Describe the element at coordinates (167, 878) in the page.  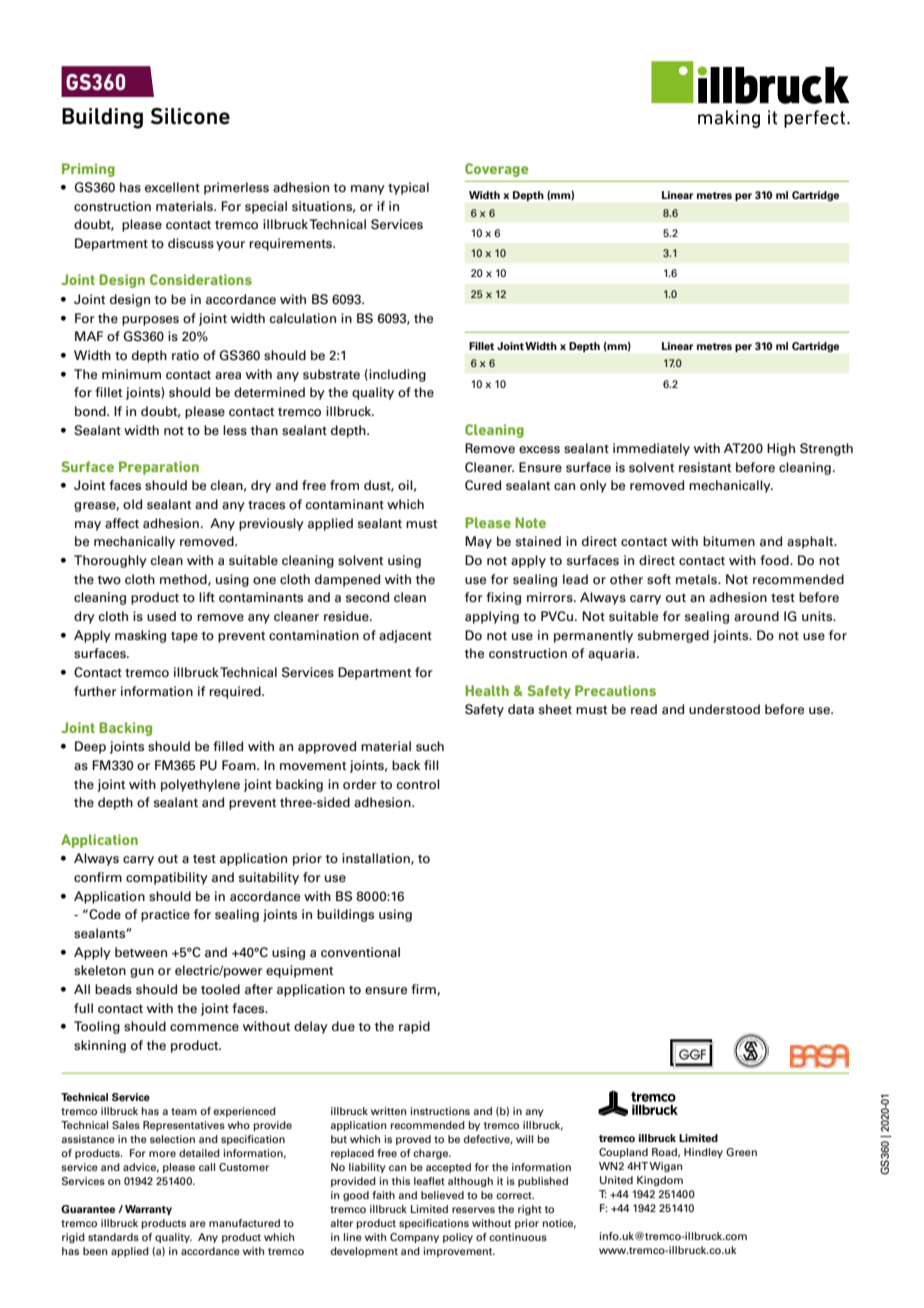
I see `compatibility` at that location.
